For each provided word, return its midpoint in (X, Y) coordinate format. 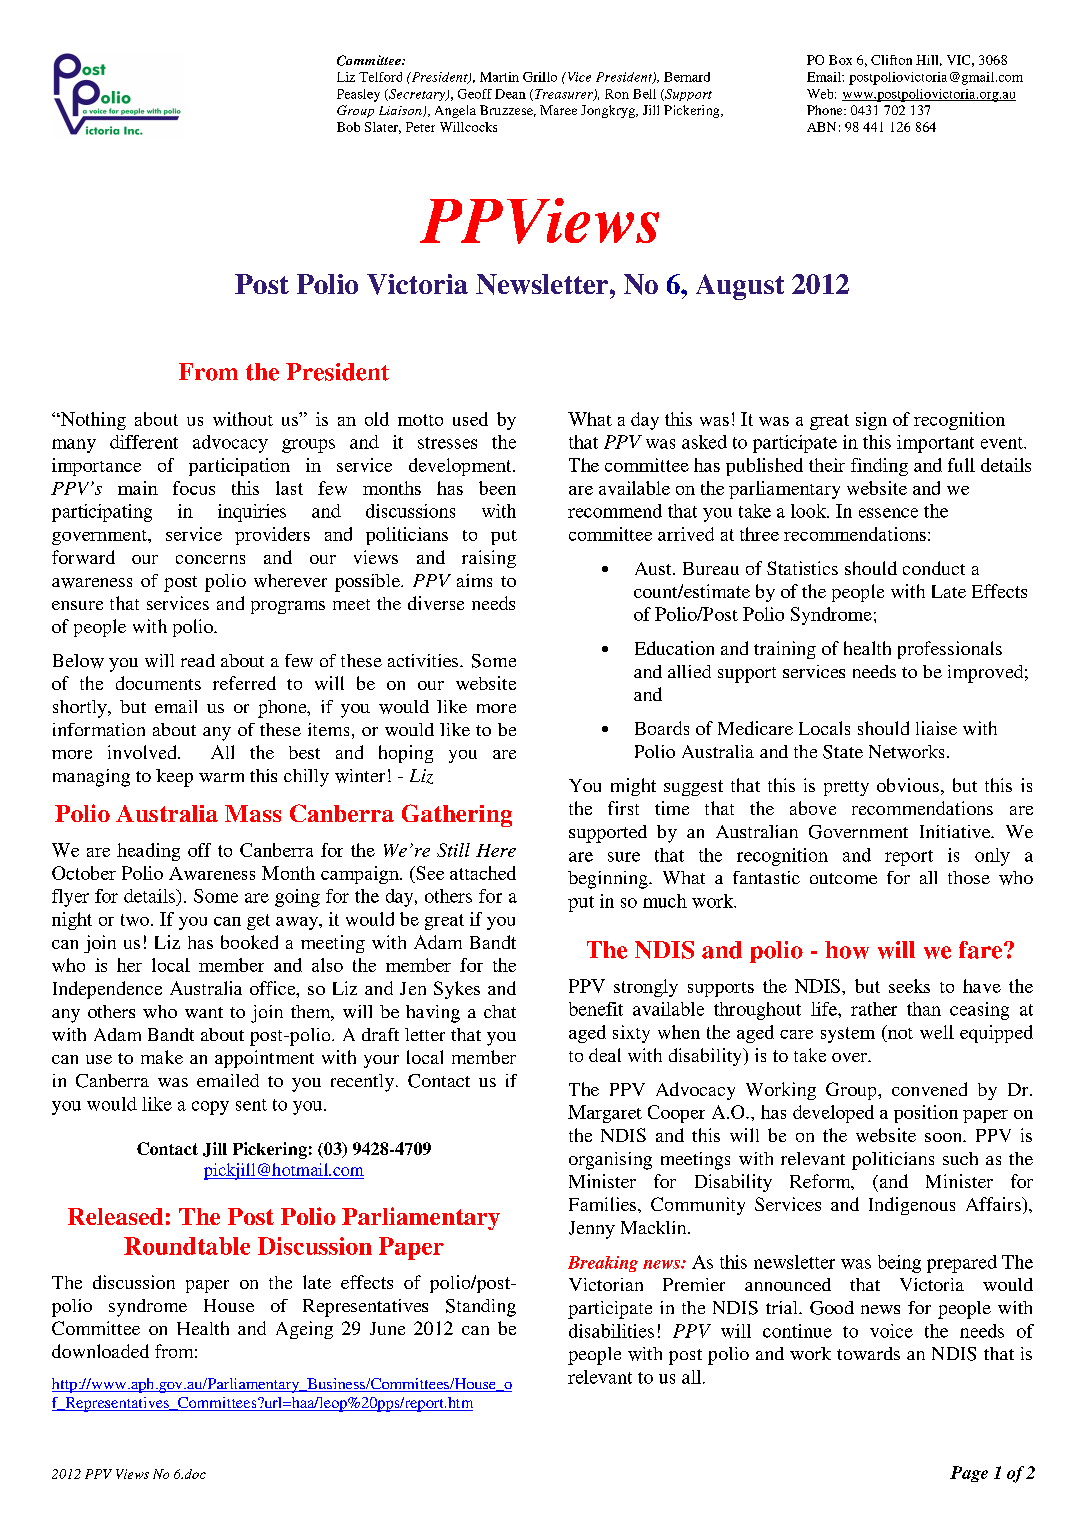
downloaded (100, 1351)
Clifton (891, 60)
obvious (908, 785)
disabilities (611, 1331)
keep (174, 778)
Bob (348, 127)
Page (969, 1474)
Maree (558, 110)
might (633, 787)
